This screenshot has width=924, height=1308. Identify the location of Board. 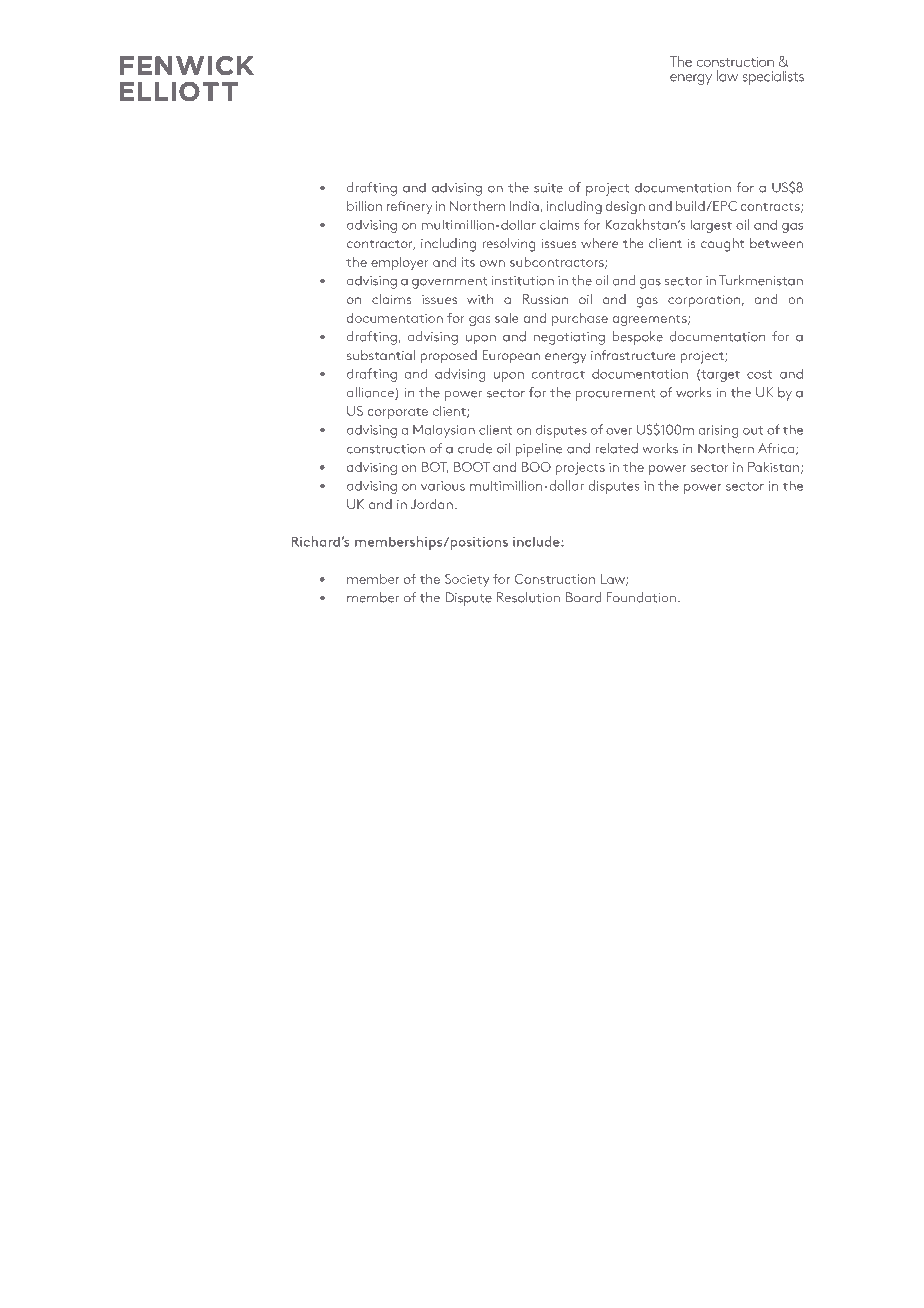
(583, 597).
